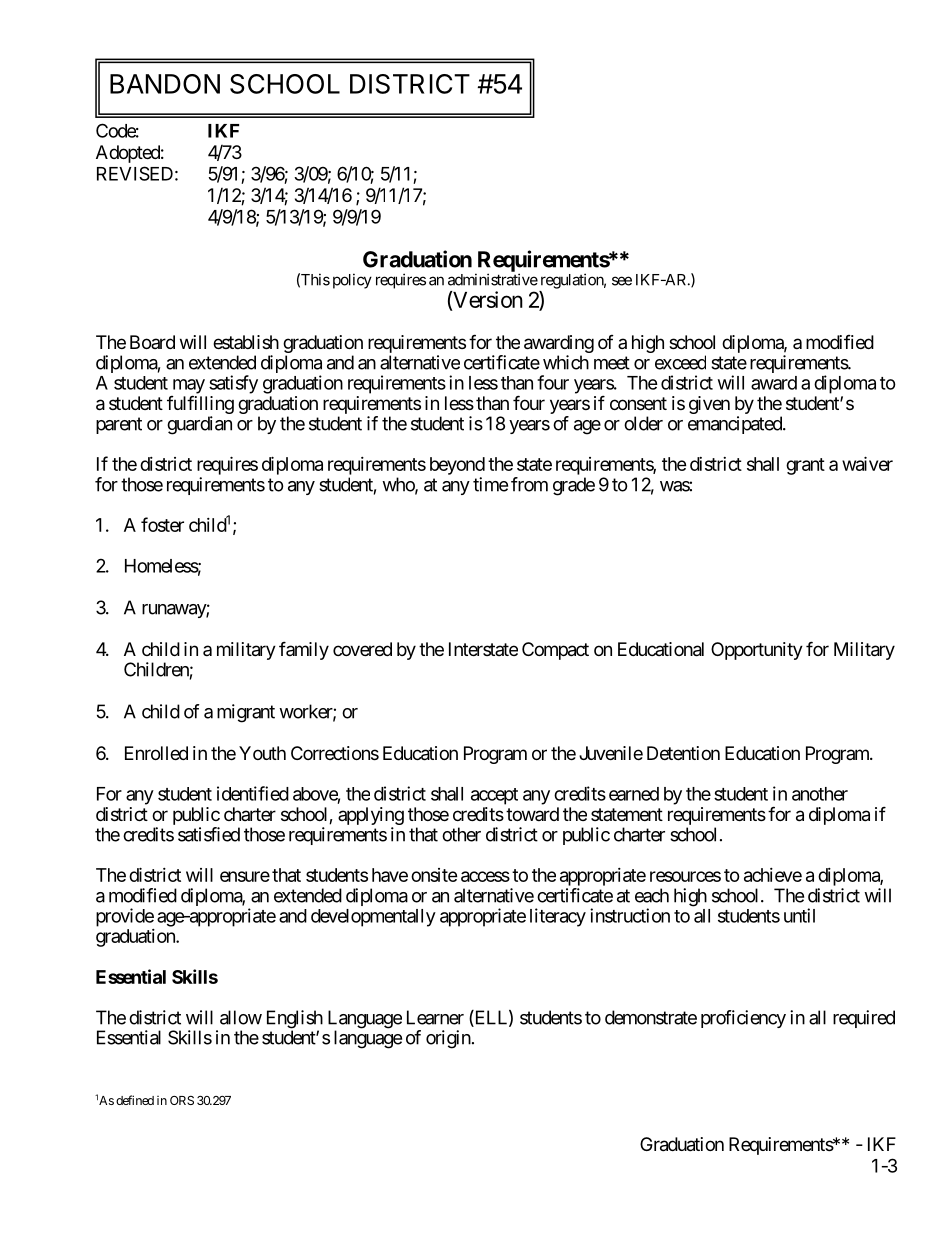 The width and height of the screenshot is (952, 1233). I want to click on see, so click(622, 281).
